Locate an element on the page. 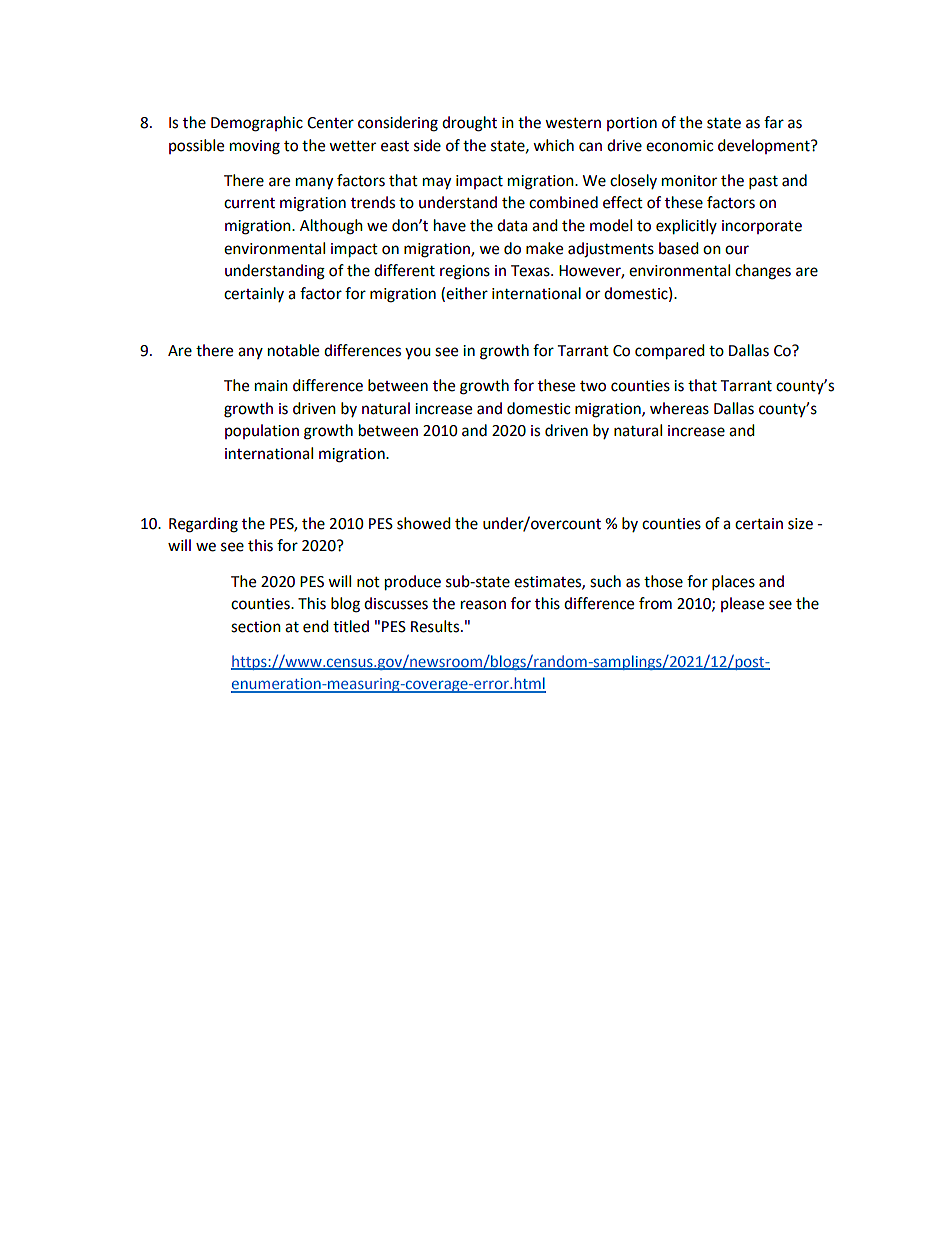 The height and width of the document is (1233, 952). please is located at coordinates (742, 604).
